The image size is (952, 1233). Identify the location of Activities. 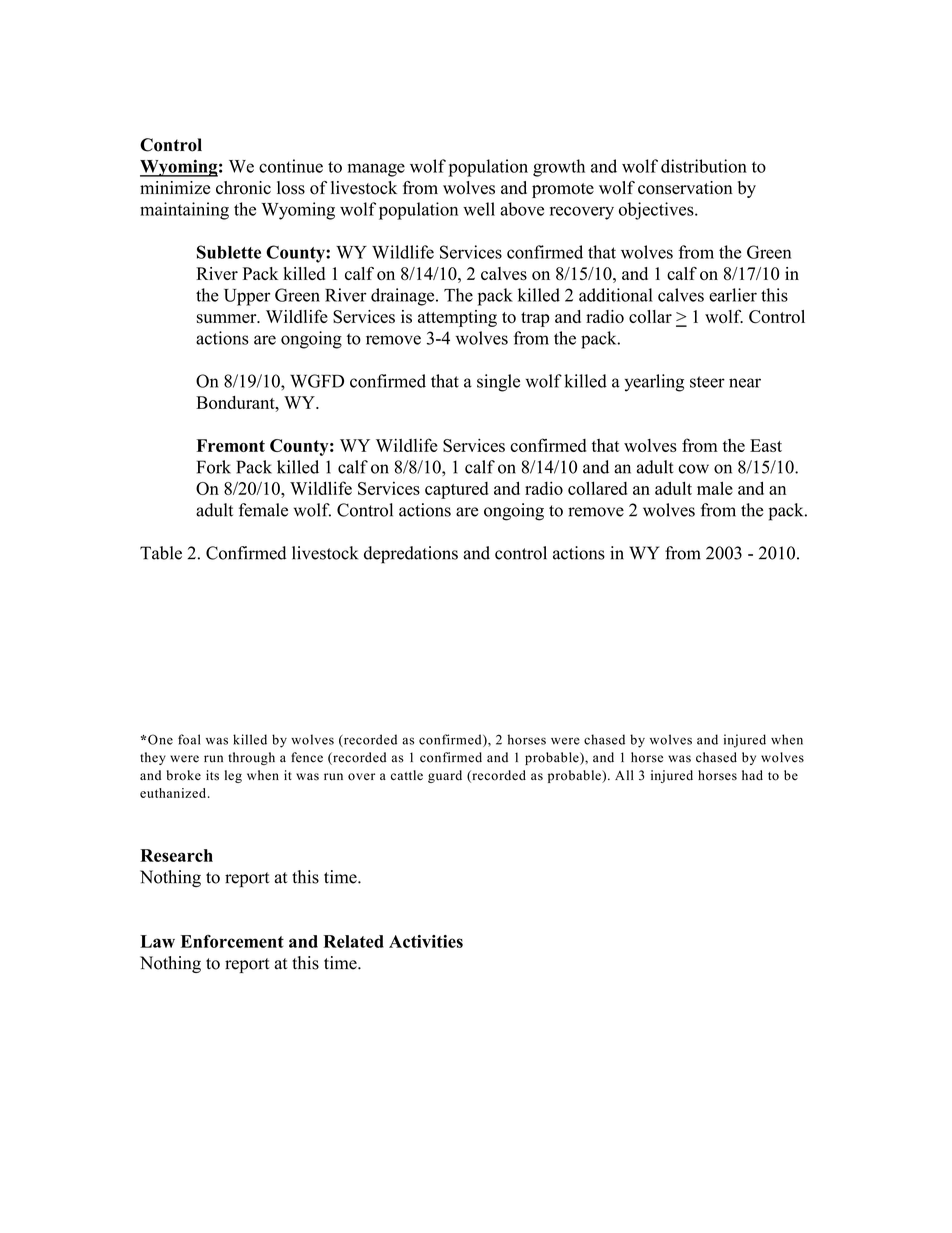
(426, 941).
